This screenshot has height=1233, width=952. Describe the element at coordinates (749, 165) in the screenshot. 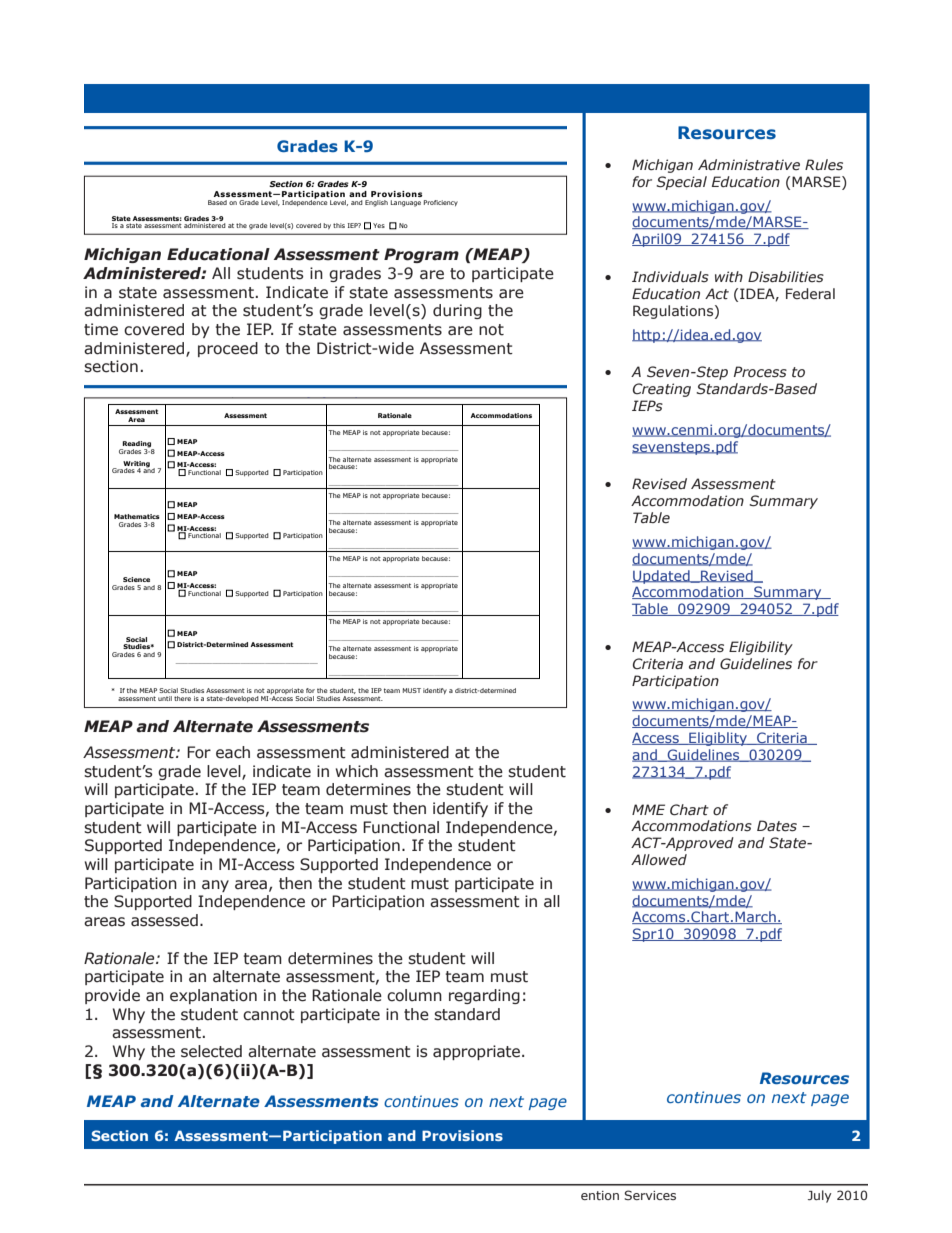

I see `Administrative` at that location.
